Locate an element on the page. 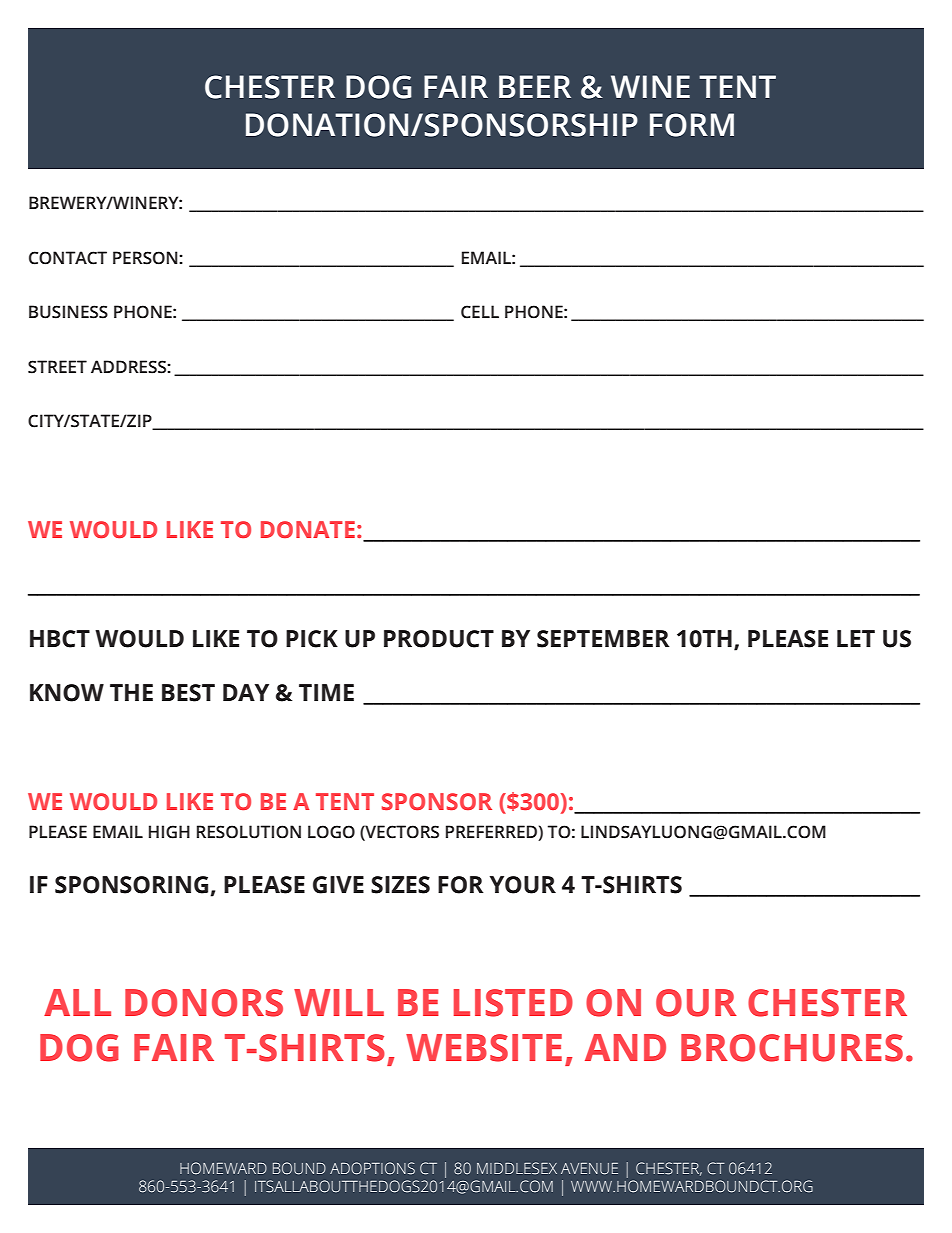  FORM is located at coordinates (692, 125).
